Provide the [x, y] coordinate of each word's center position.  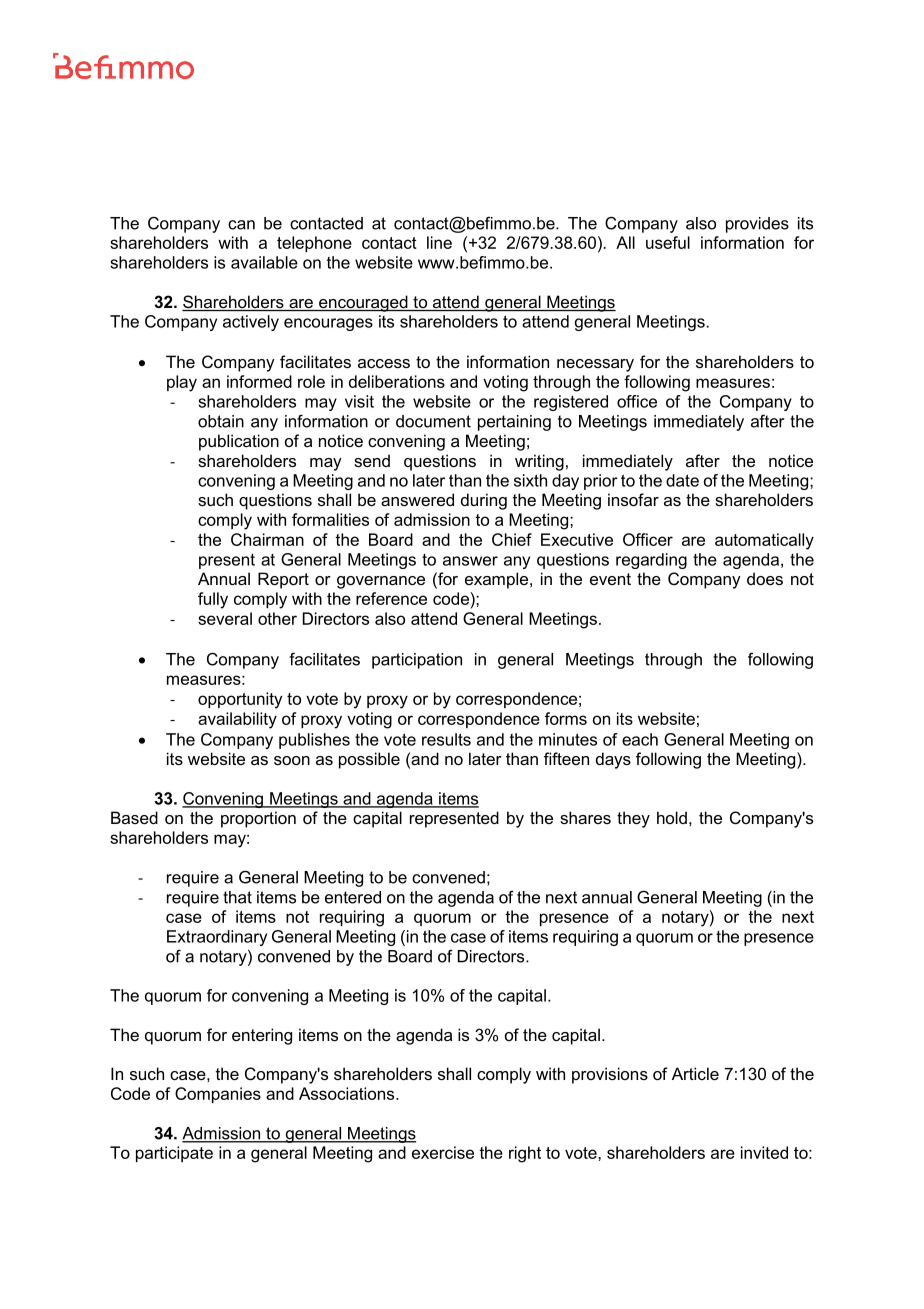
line [439, 242]
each [640, 739]
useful [668, 242]
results [446, 739]
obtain [221, 421]
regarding [651, 561]
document [433, 421]
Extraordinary [217, 938]
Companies [218, 1095]
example [496, 580]
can [241, 225]
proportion [258, 819]
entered [353, 897]
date [682, 480]
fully [213, 600]
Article [695, 1073]
